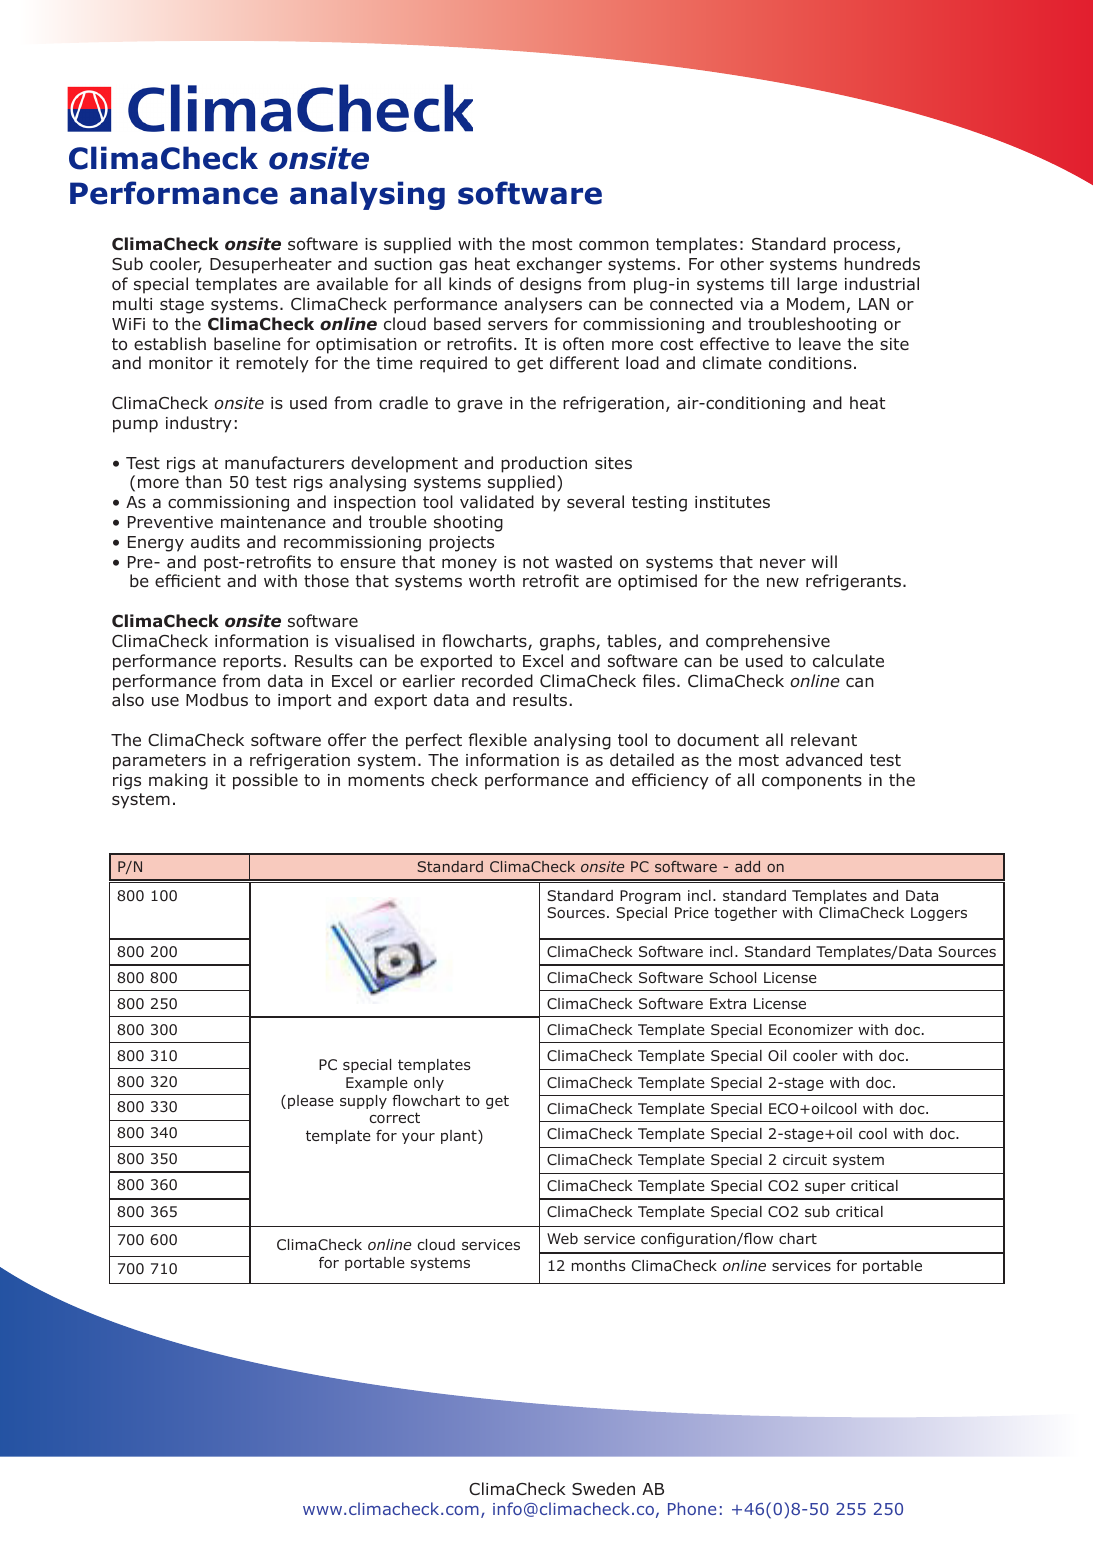 This screenshot has width=1093, height=1545. What do you see at coordinates (429, 1084) in the screenshot?
I see `only` at bounding box center [429, 1084].
